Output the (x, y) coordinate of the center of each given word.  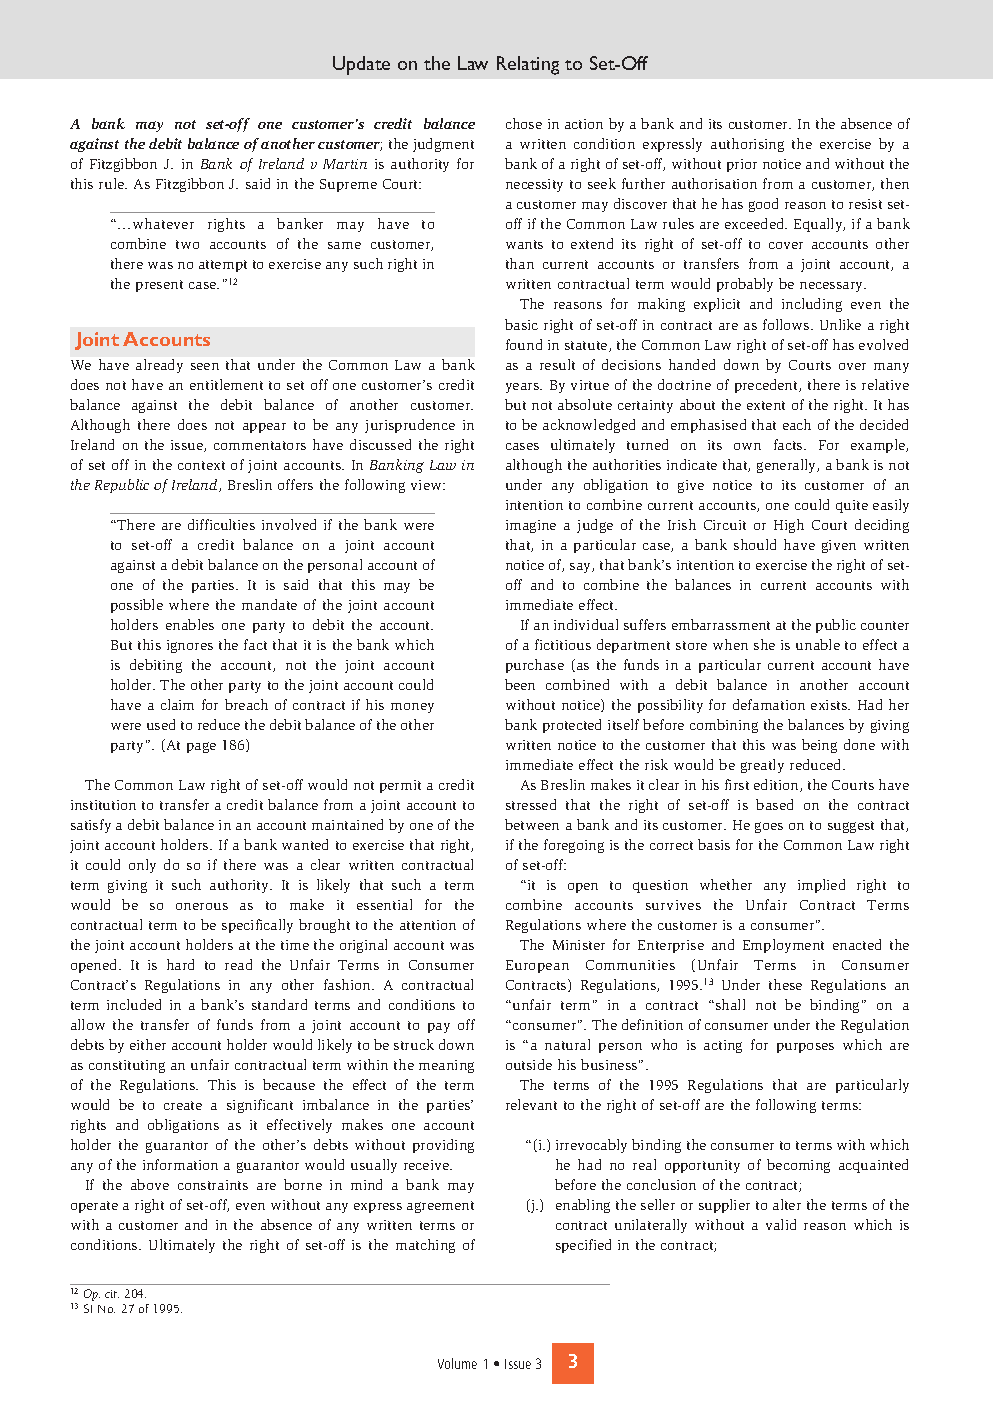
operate (94, 1207)
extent (766, 405)
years (523, 388)
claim (177, 704)
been (520, 684)
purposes (805, 1048)
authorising (747, 145)
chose (524, 123)
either (148, 1044)
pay (439, 1028)
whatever (163, 223)
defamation (769, 704)
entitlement (226, 384)
